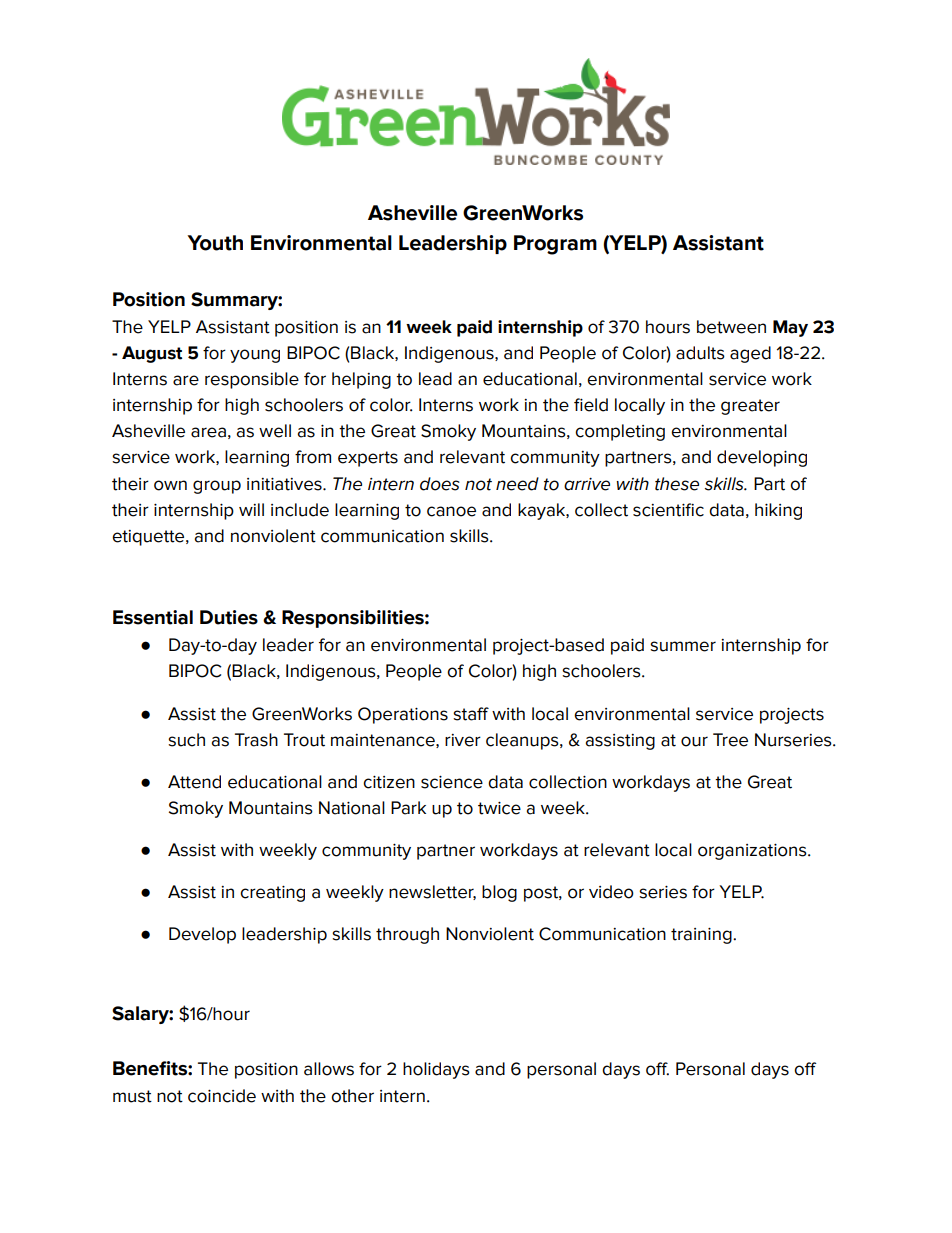  What do you see at coordinates (731, 327) in the document?
I see `between` at bounding box center [731, 327].
